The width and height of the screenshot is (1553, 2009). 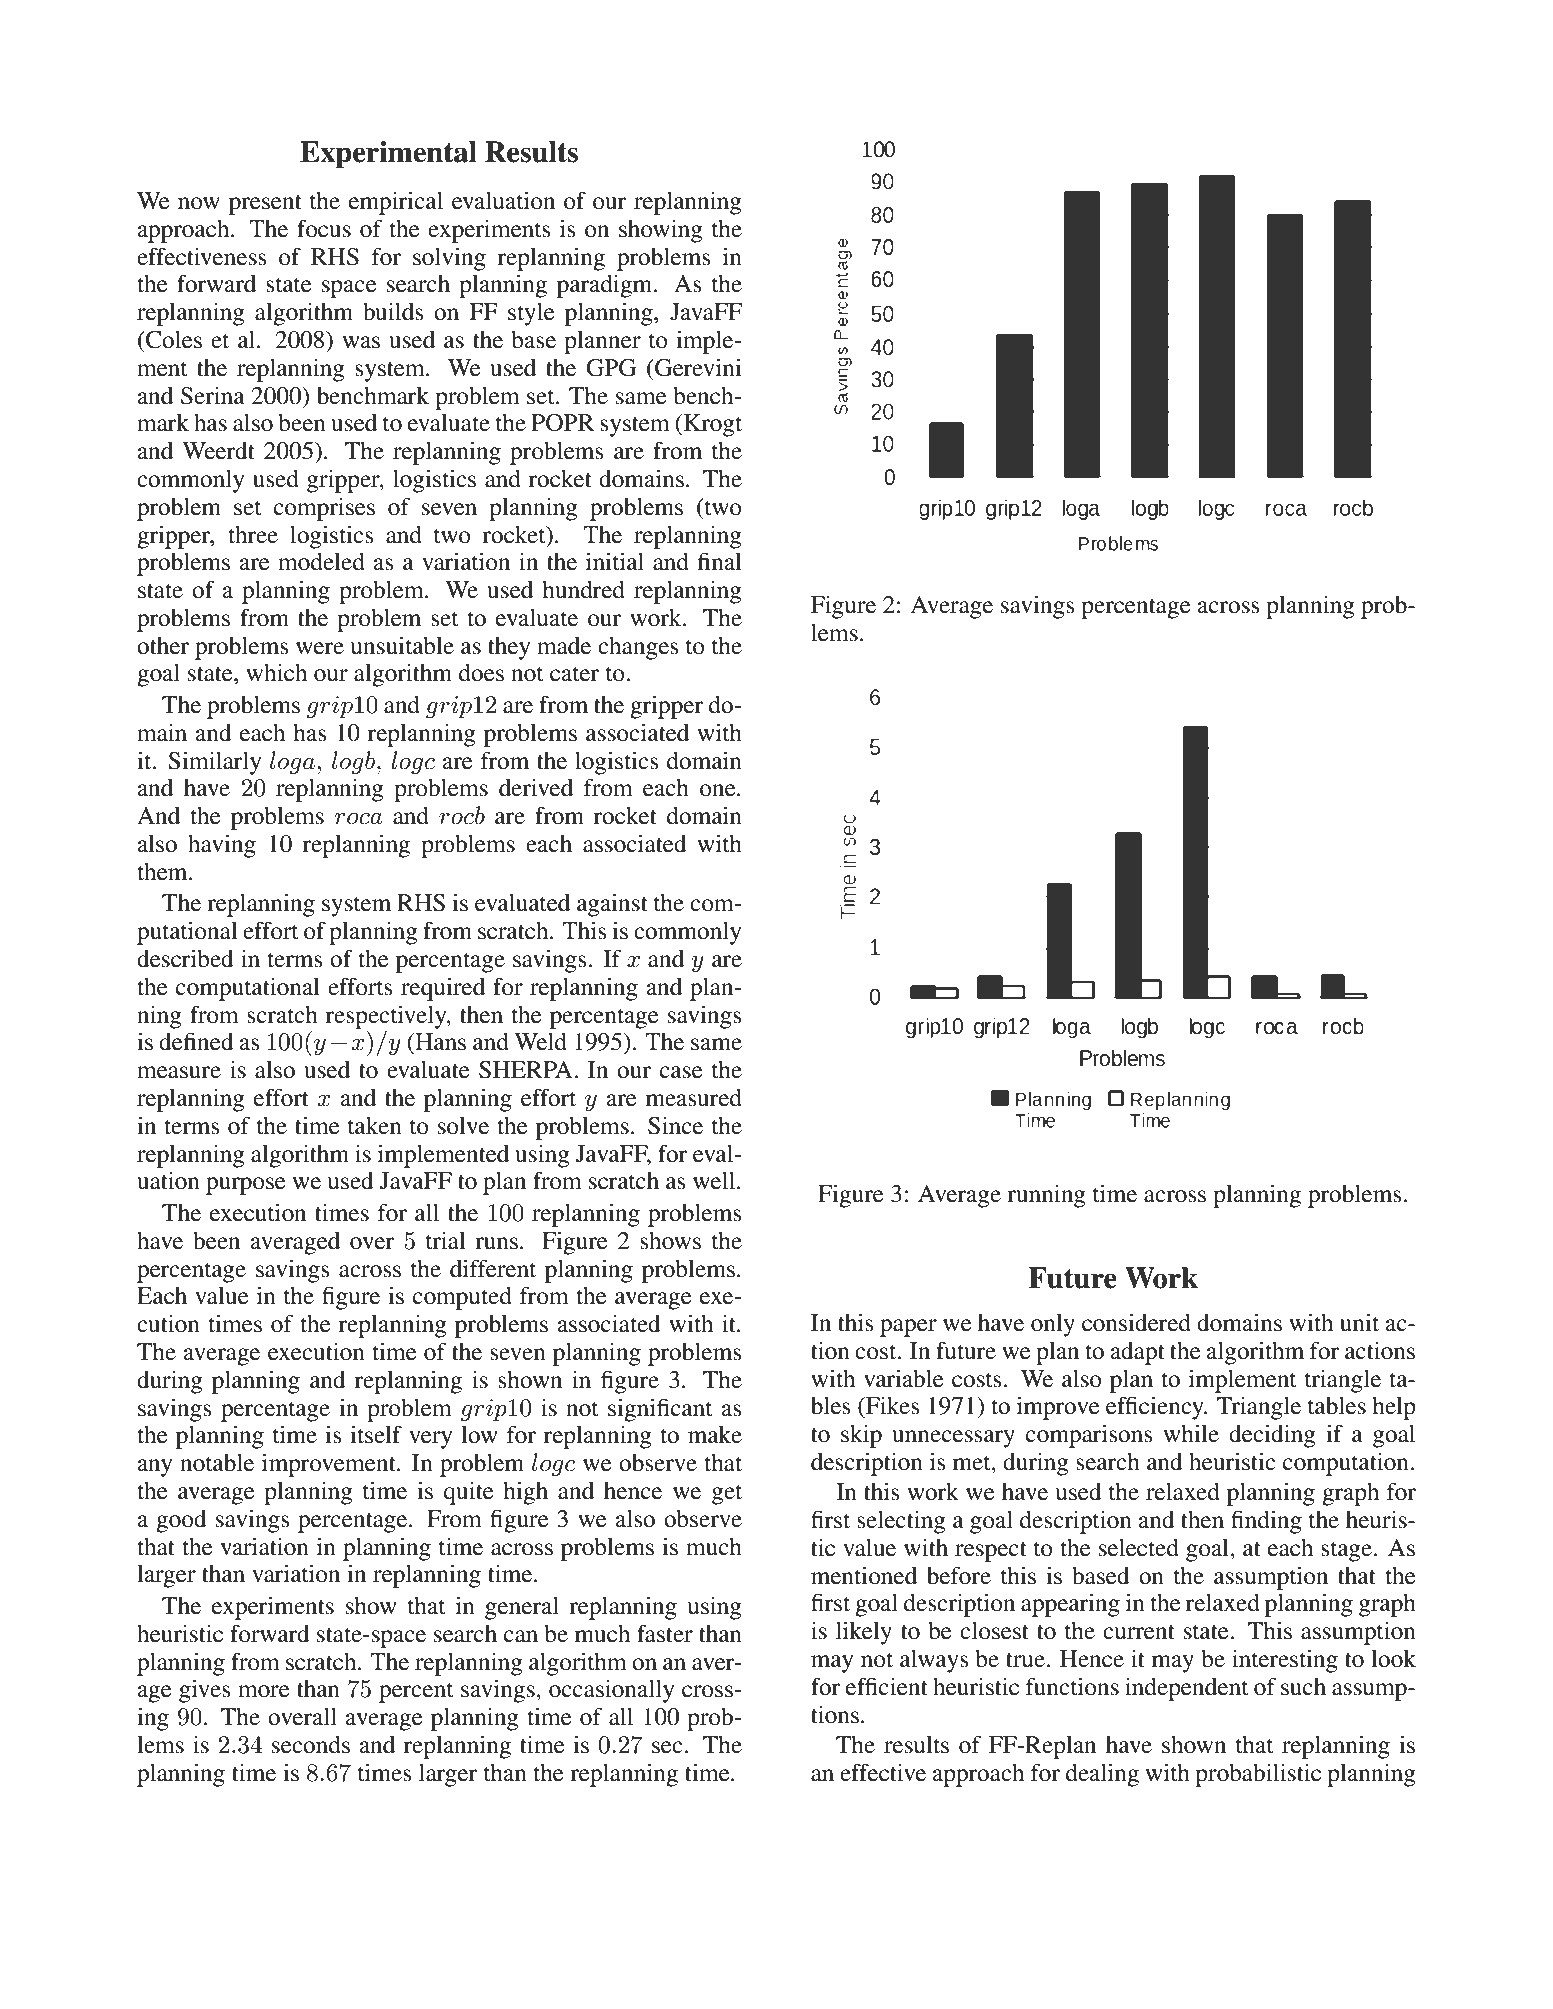 I want to click on independent, so click(x=1187, y=1689).
